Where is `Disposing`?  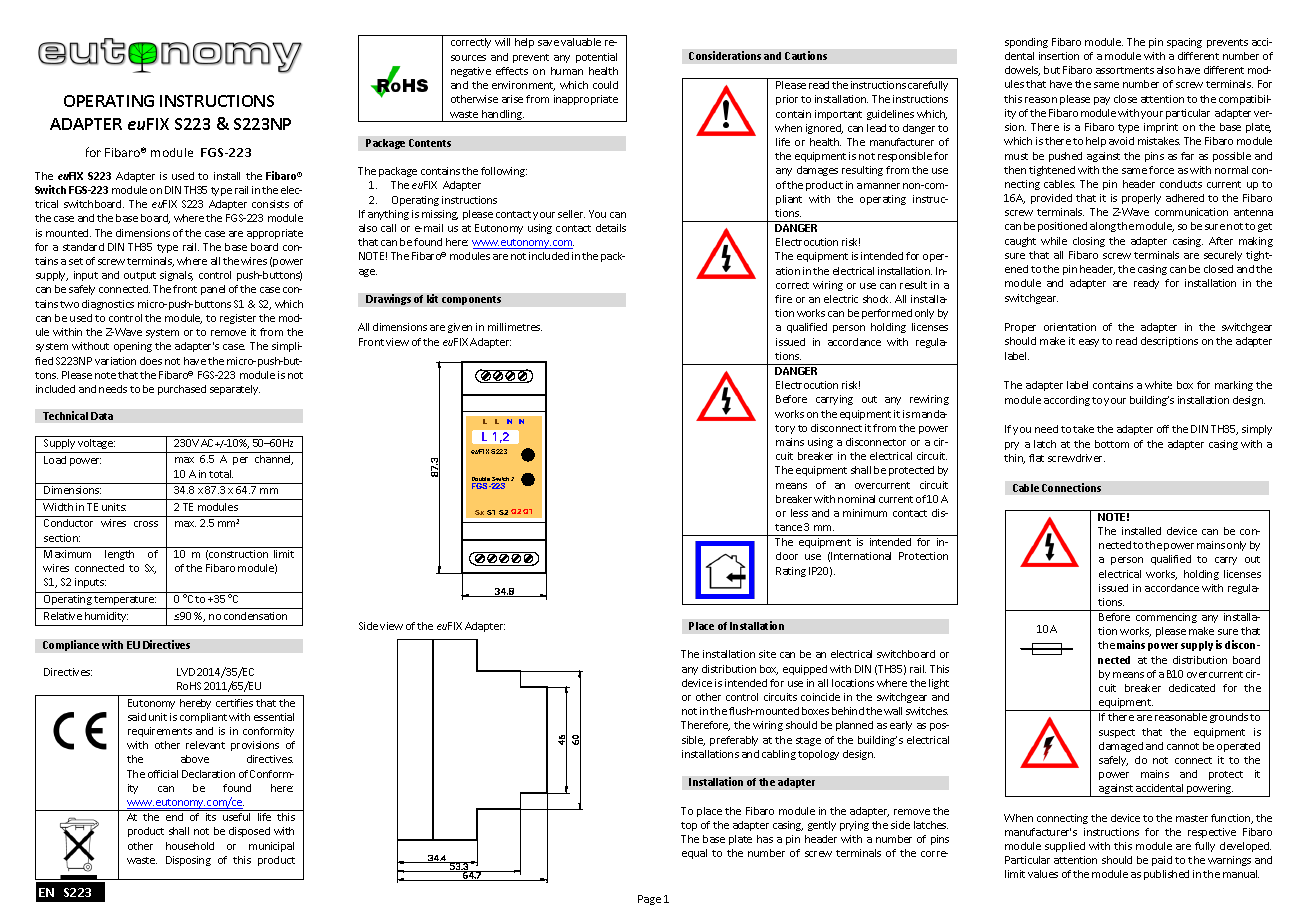 Disposing is located at coordinates (188, 861).
